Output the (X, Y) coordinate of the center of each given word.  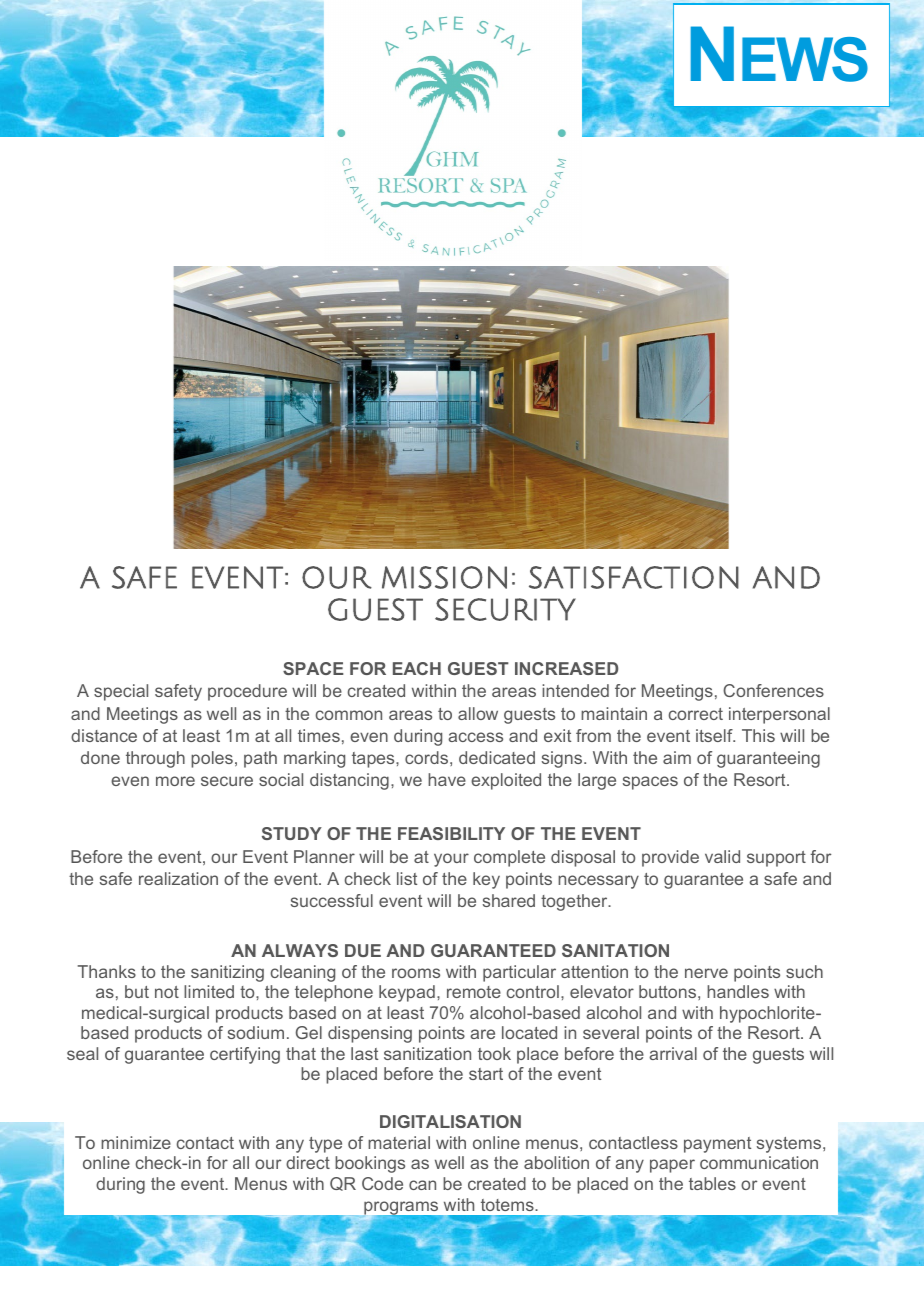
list (407, 878)
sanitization (427, 1053)
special (121, 692)
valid (722, 856)
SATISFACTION (634, 577)
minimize (136, 1142)
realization (178, 878)
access (475, 737)
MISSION (444, 577)
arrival (673, 1053)
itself (715, 735)
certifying (245, 1055)
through (155, 759)
